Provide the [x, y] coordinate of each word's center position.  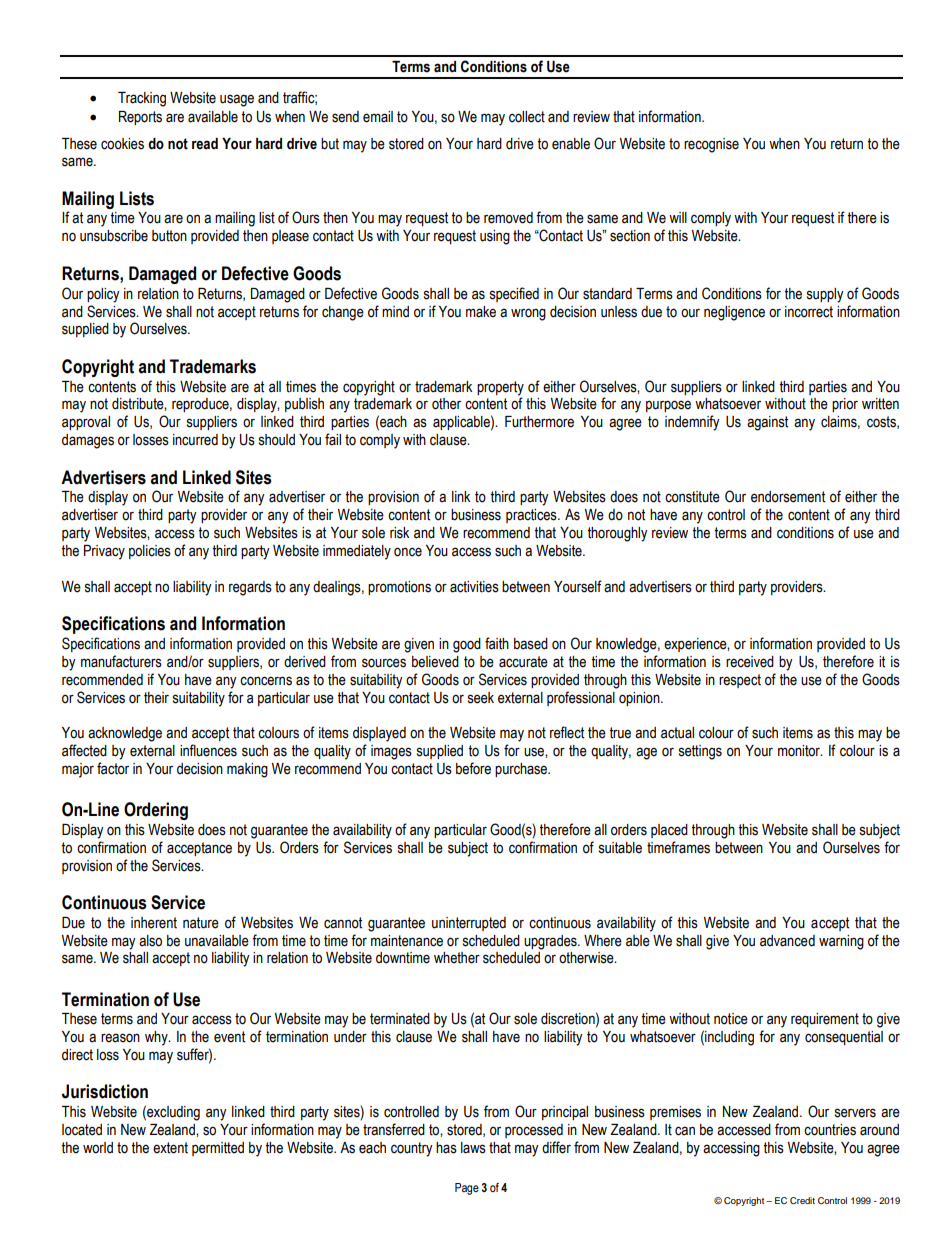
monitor [800, 751]
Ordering [156, 811]
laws [473, 1148]
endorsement [788, 497]
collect [527, 117]
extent [170, 1148]
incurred [195, 440]
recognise [711, 145]
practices [532, 516]
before [473, 768]
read [205, 144]
